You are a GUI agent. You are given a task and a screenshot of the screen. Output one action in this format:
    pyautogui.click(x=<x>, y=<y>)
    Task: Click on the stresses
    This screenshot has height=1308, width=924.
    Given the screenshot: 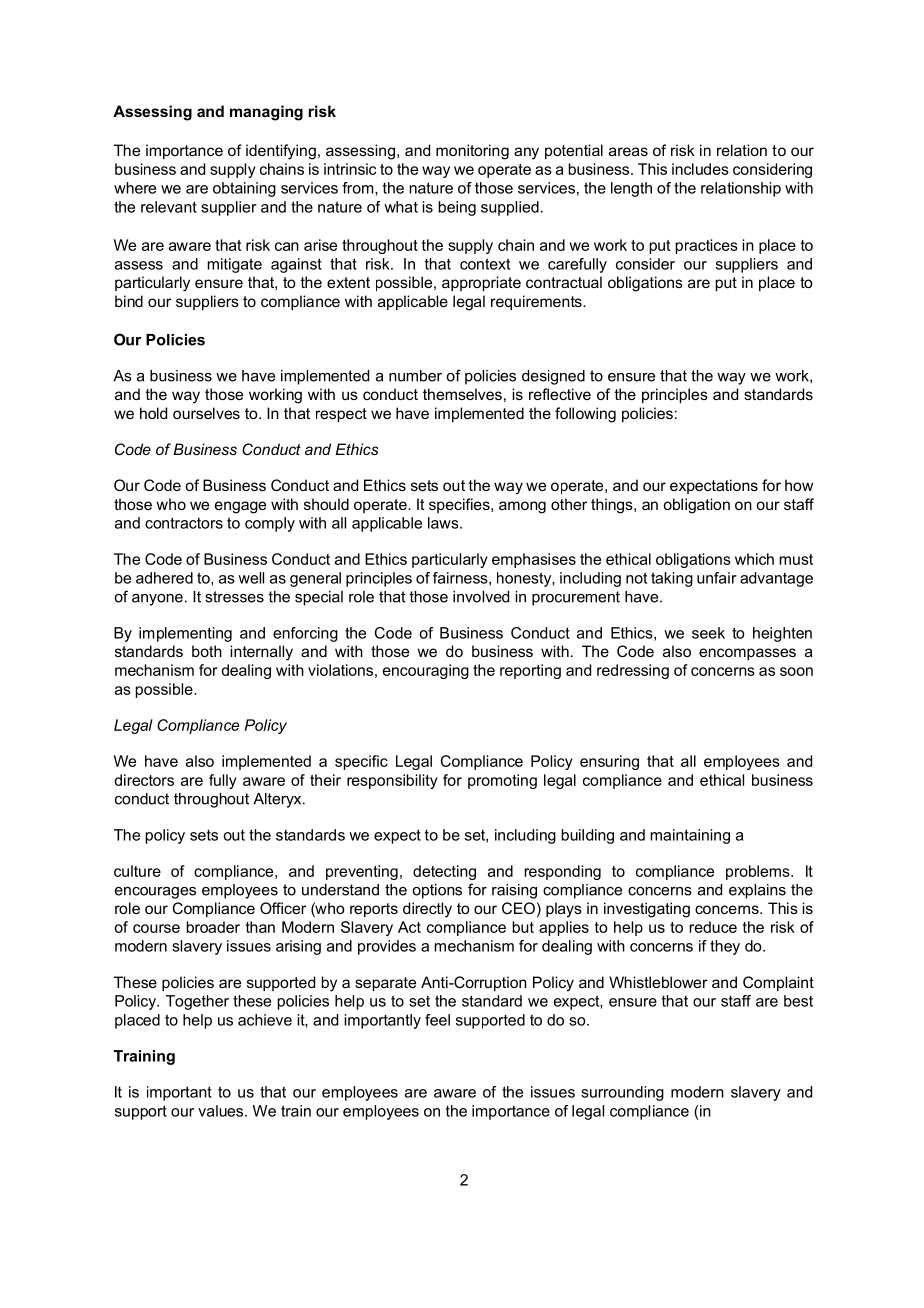 What is the action you would take?
    pyautogui.click(x=234, y=597)
